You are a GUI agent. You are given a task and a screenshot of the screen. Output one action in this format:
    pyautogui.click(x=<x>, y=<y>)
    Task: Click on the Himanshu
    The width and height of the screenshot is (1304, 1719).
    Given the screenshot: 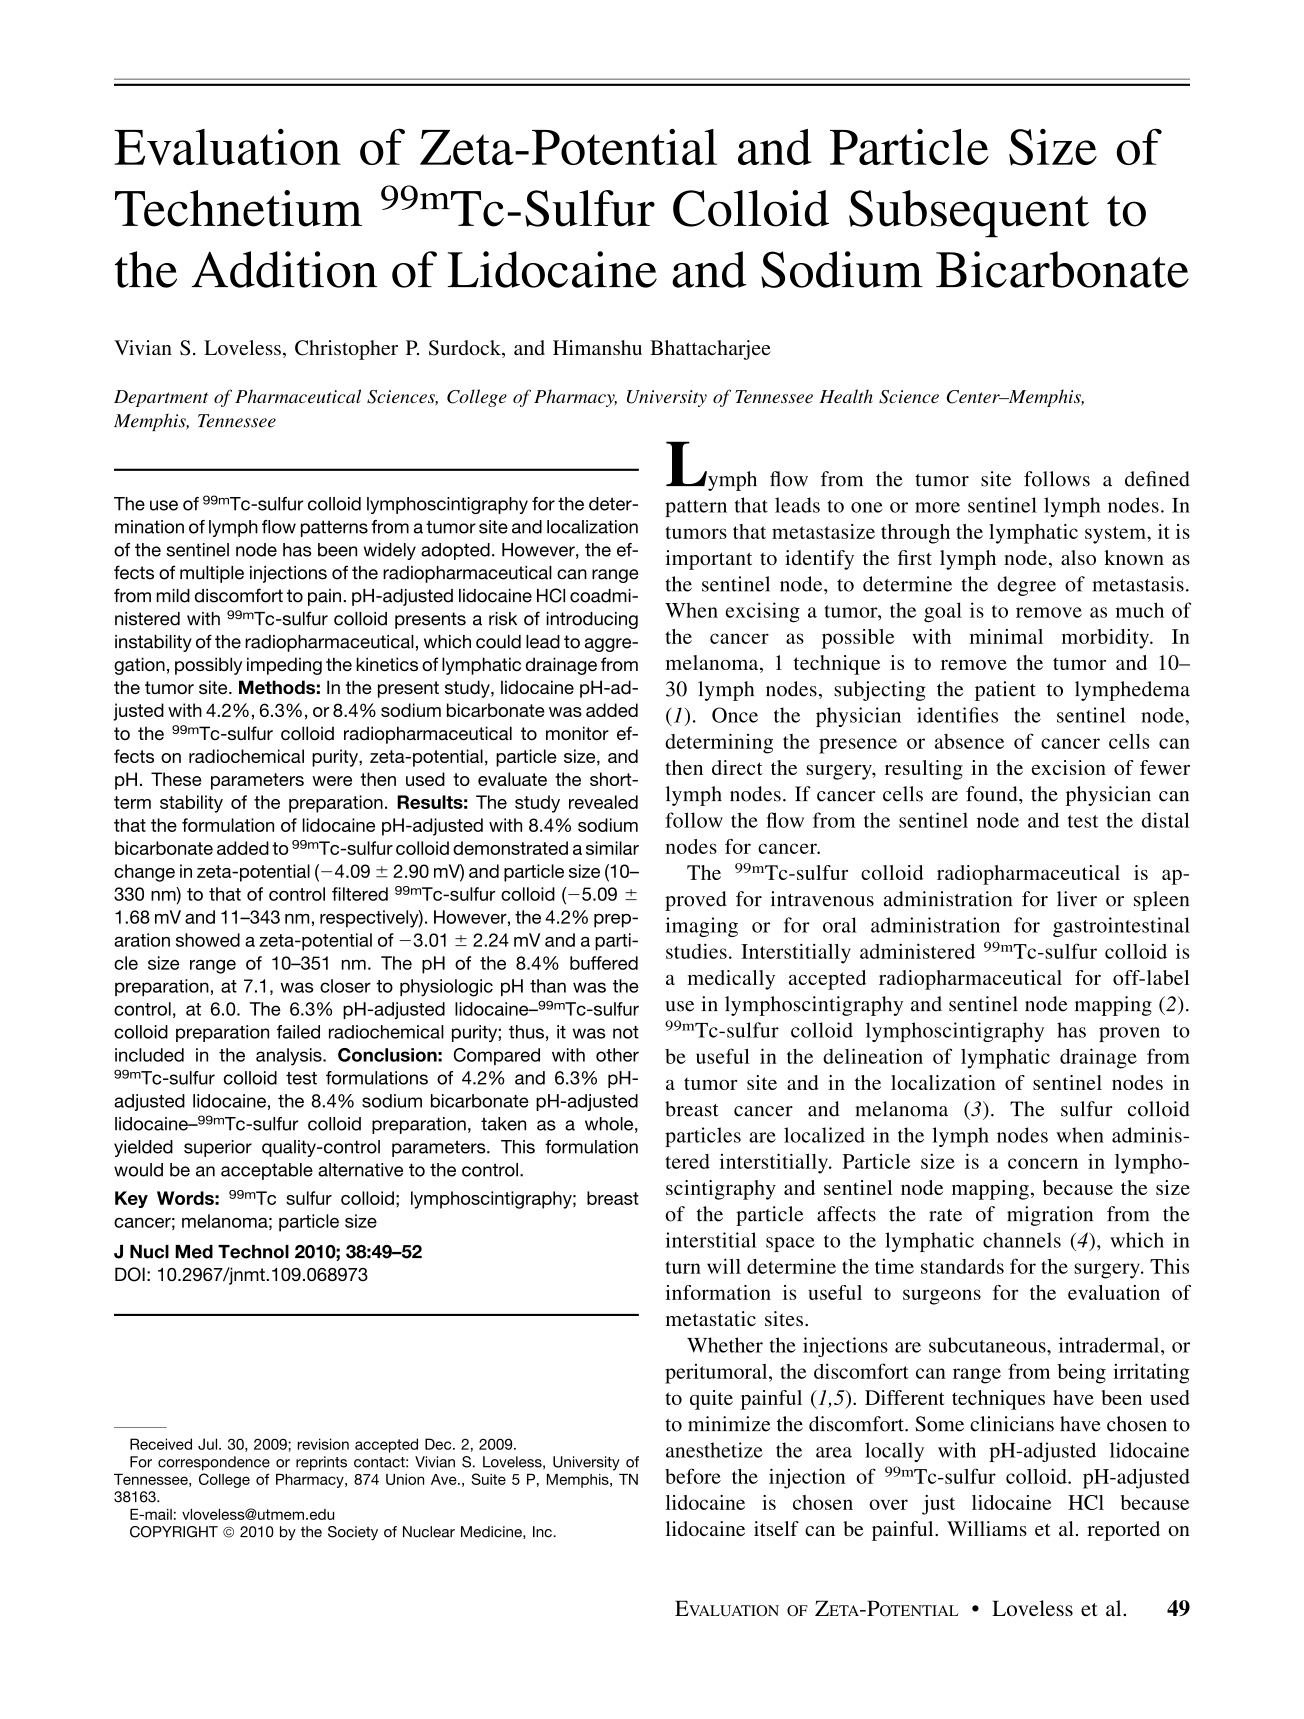 What is the action you would take?
    pyautogui.click(x=597, y=347)
